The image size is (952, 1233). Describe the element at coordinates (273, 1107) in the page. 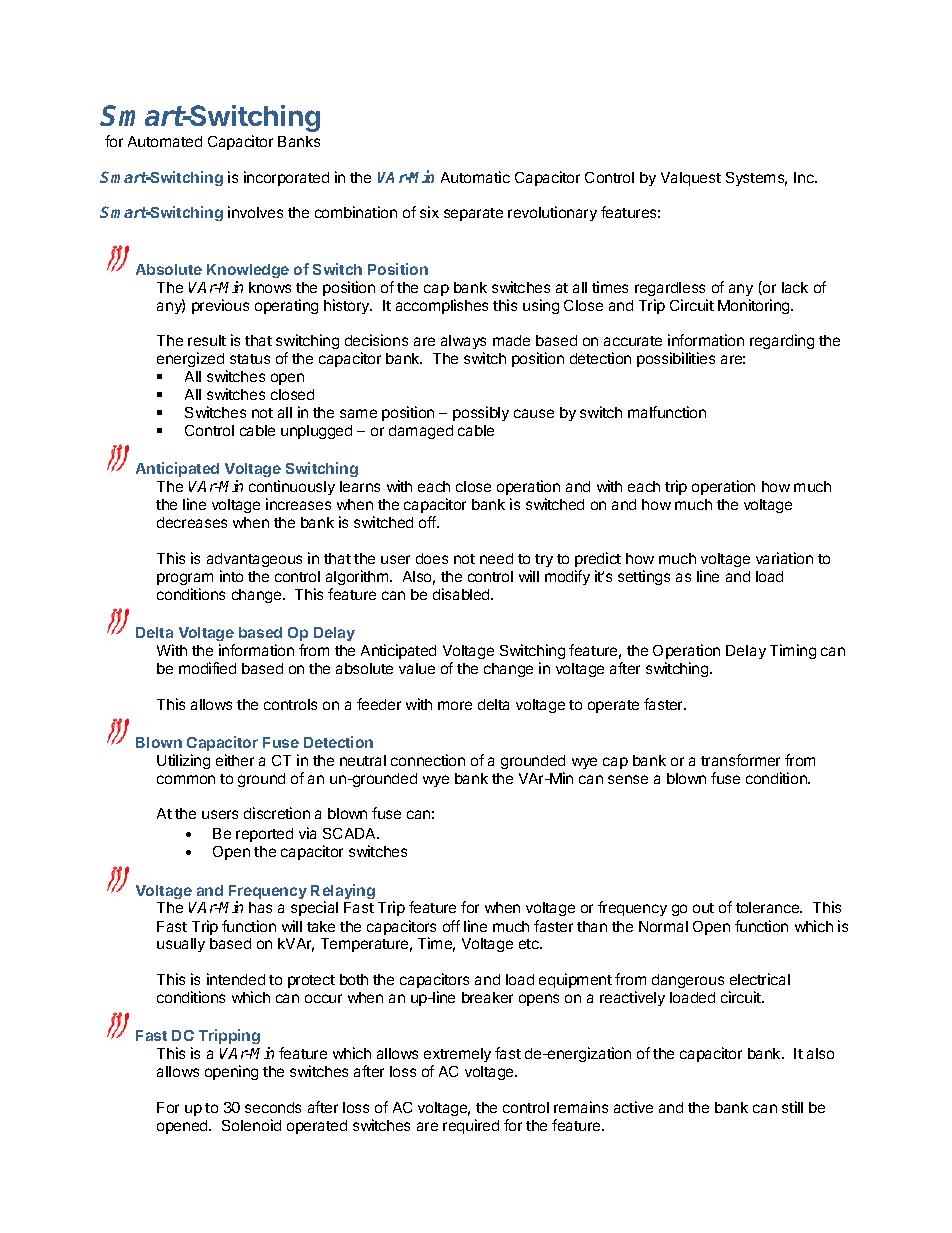

I see `seconds` at that location.
